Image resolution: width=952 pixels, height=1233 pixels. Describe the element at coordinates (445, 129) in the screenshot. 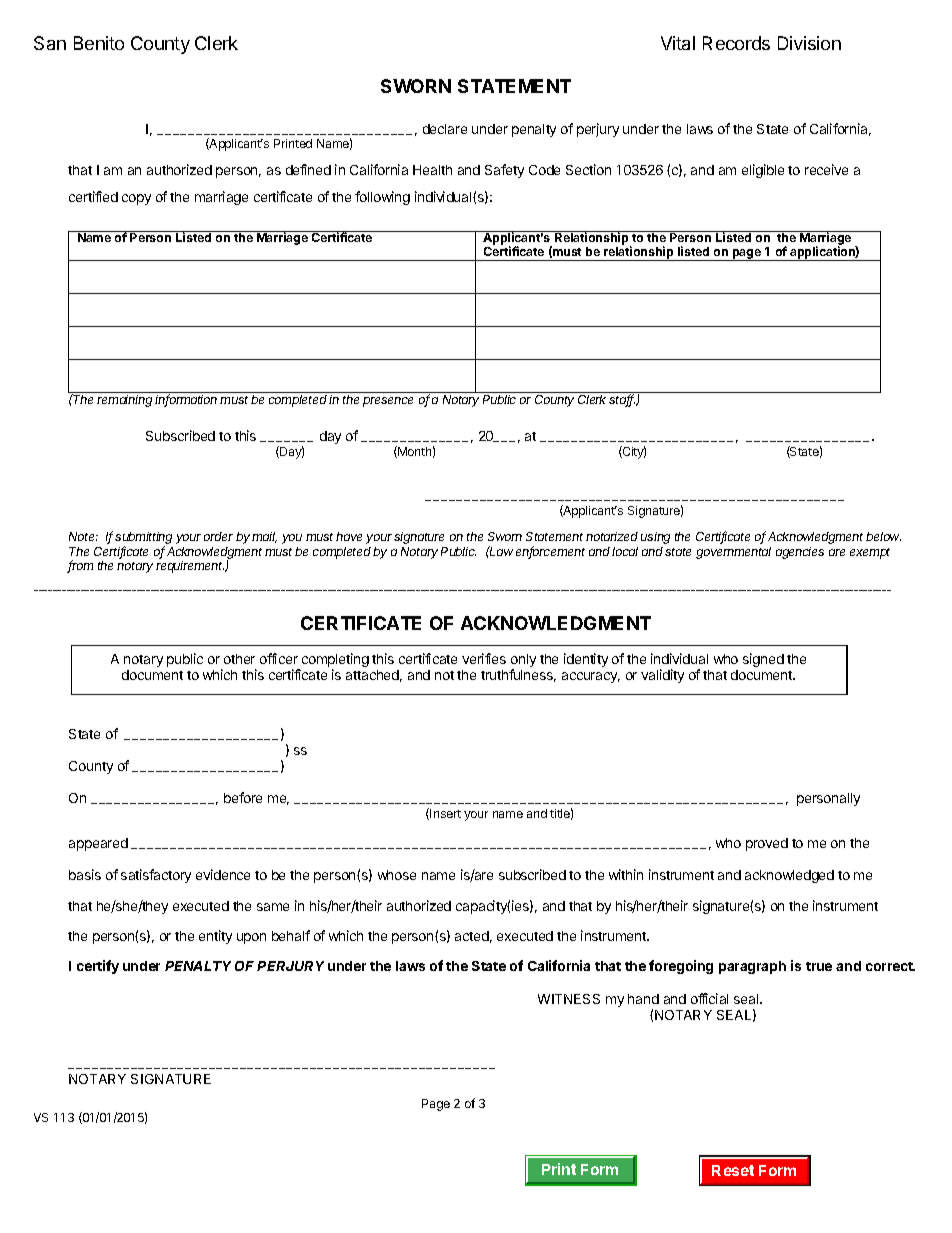

I see `declare` at that location.
